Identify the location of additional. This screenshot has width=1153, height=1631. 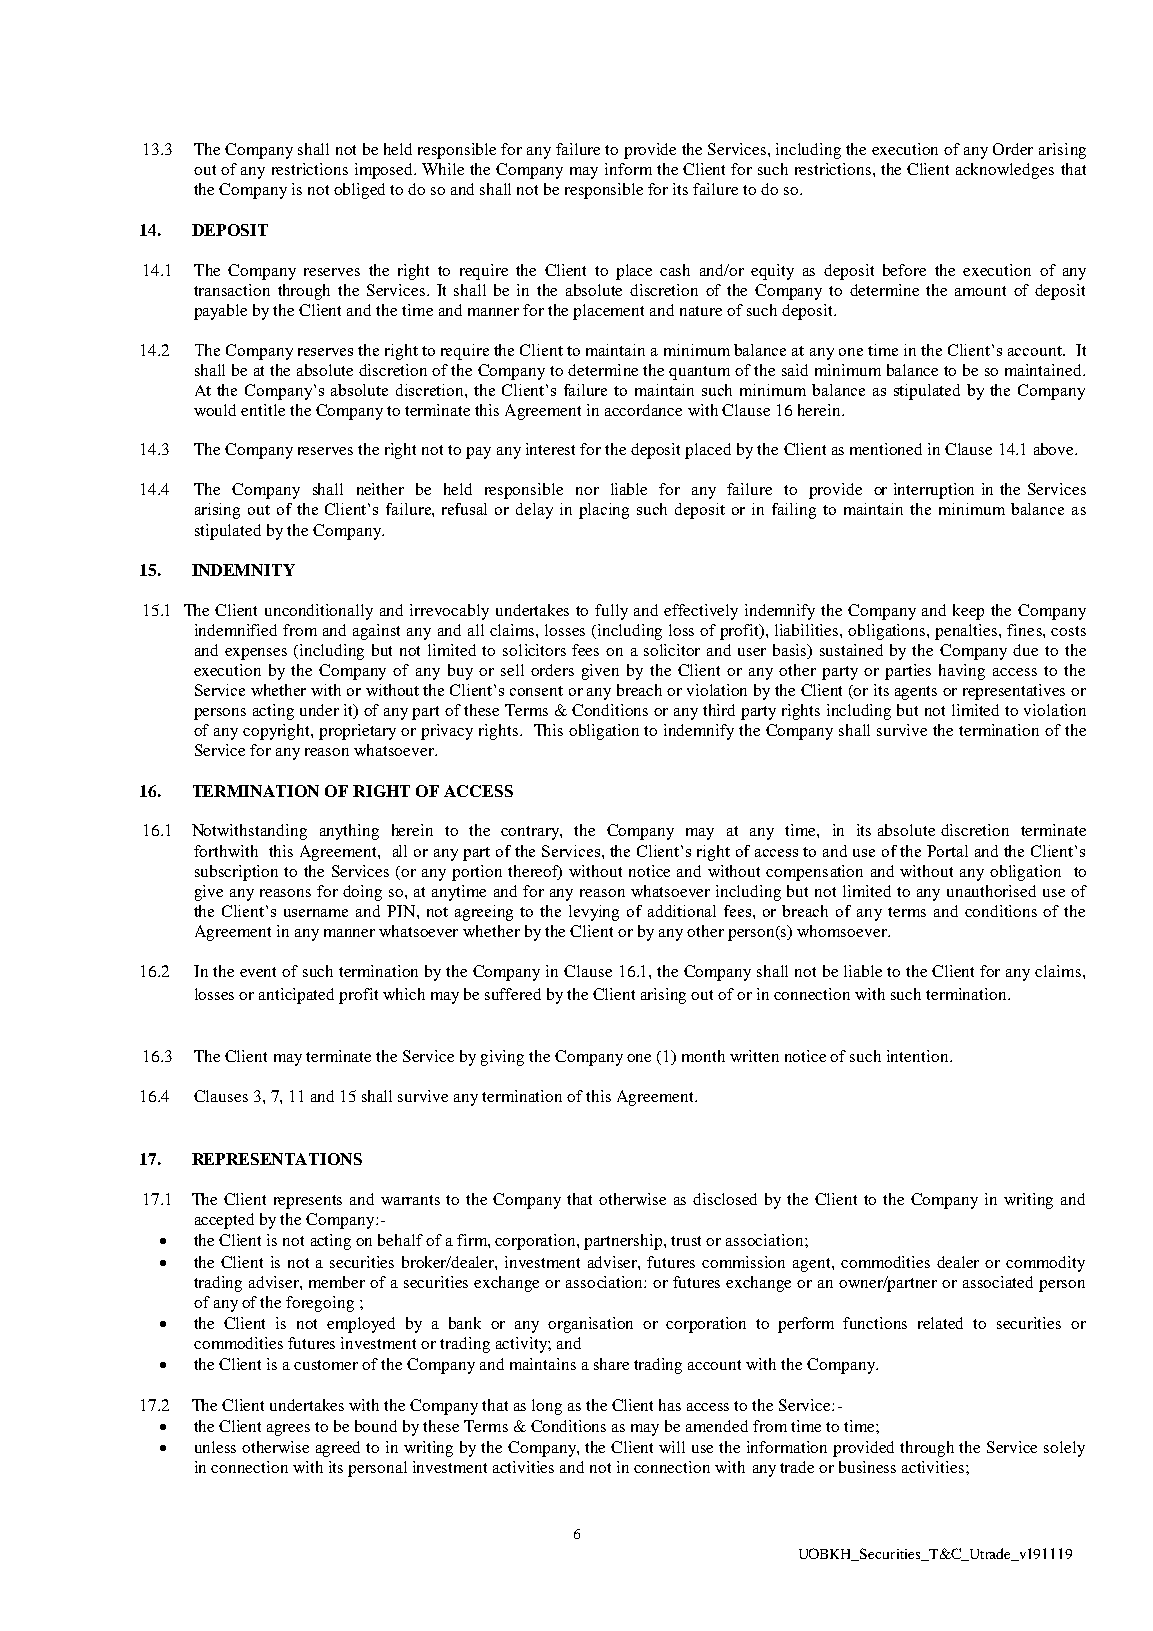
(682, 911).
